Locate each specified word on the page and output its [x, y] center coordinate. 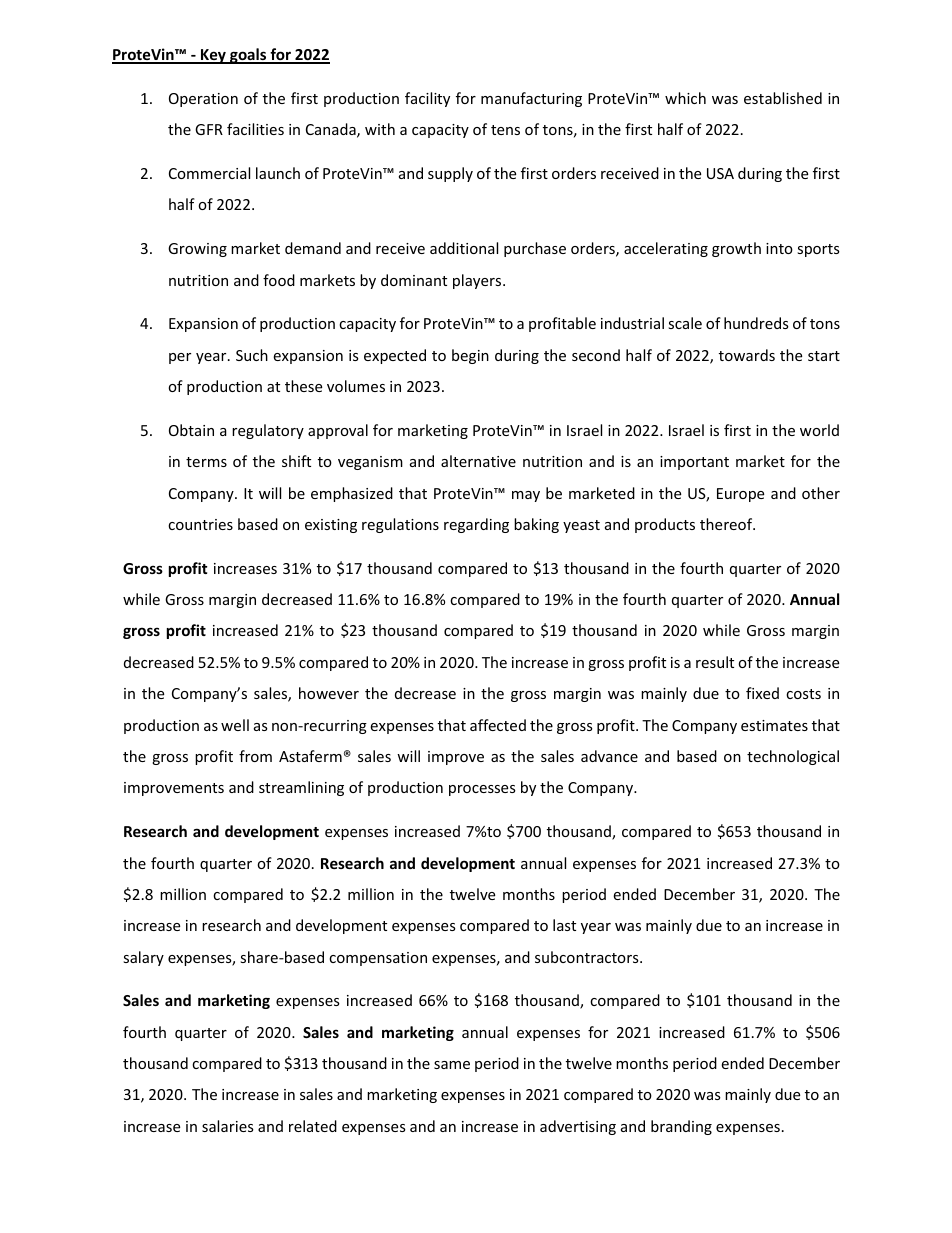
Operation [203, 100]
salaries [228, 1126]
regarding [476, 525]
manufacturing [531, 99]
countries [200, 524]
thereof [727, 524]
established [783, 98]
